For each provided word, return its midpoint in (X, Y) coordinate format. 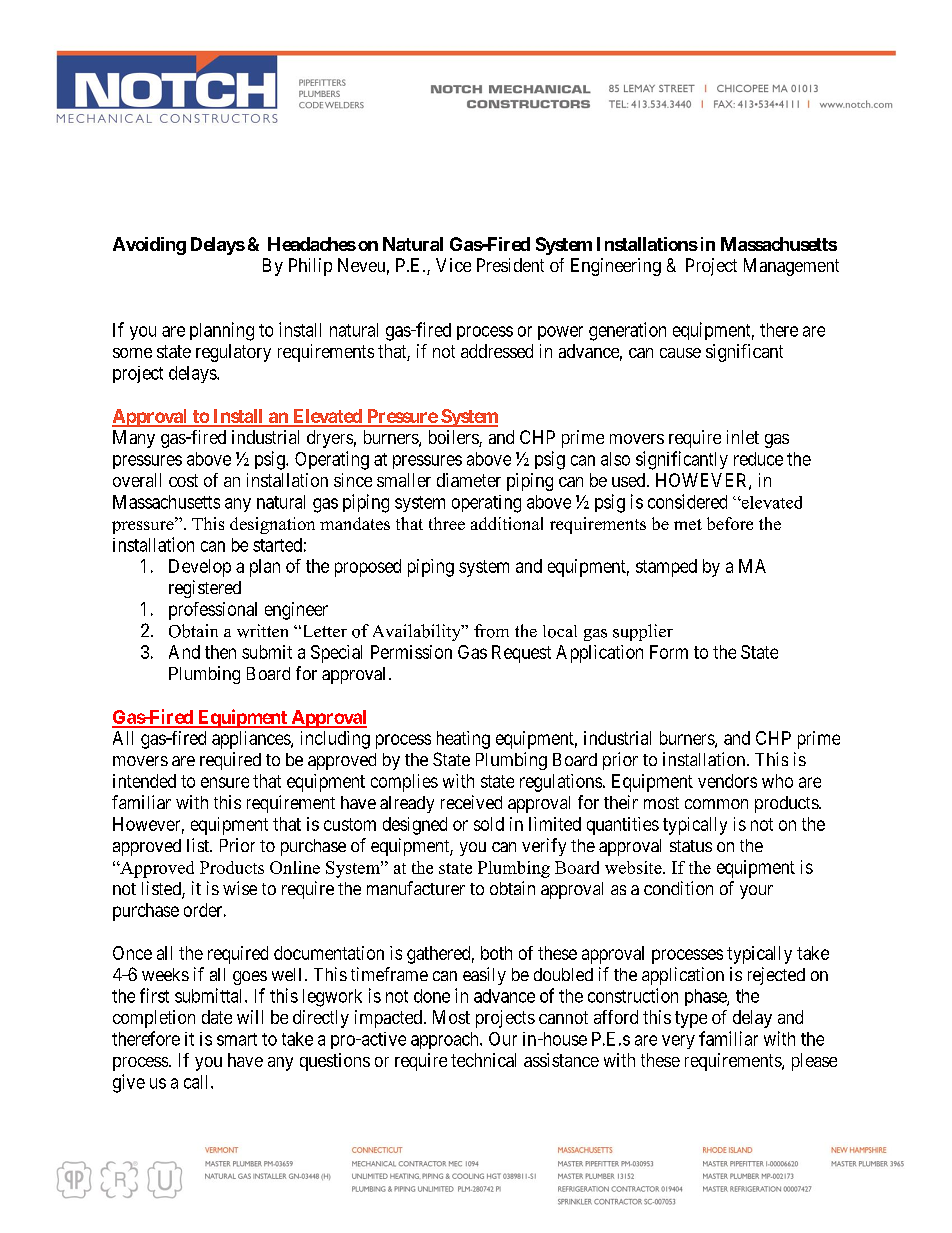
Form (669, 652)
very (678, 1042)
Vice (453, 265)
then (220, 652)
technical (483, 1060)
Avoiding (149, 246)
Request (521, 654)
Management (791, 267)
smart (237, 1039)
